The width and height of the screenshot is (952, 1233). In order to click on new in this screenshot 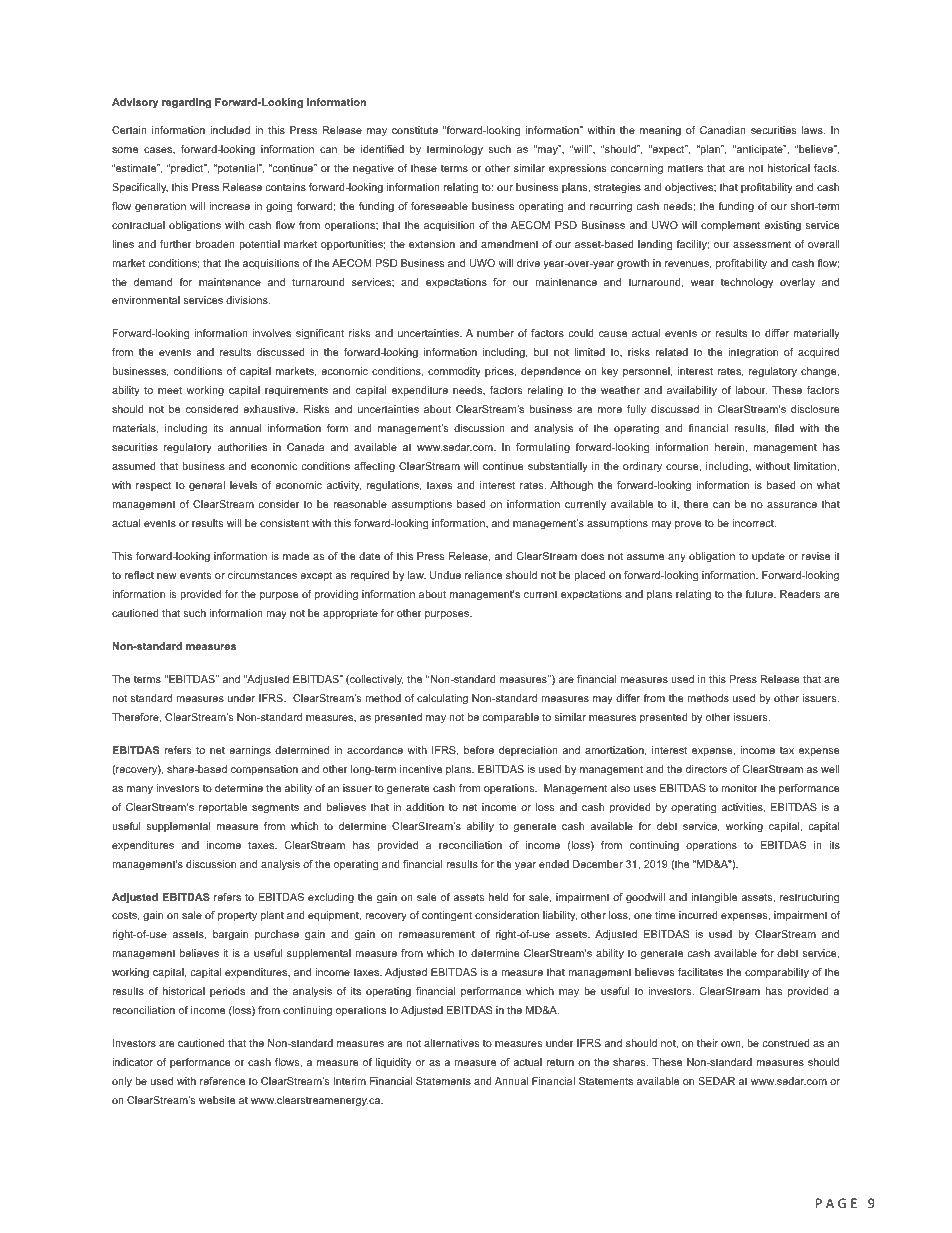, I will do `click(167, 576)`.
